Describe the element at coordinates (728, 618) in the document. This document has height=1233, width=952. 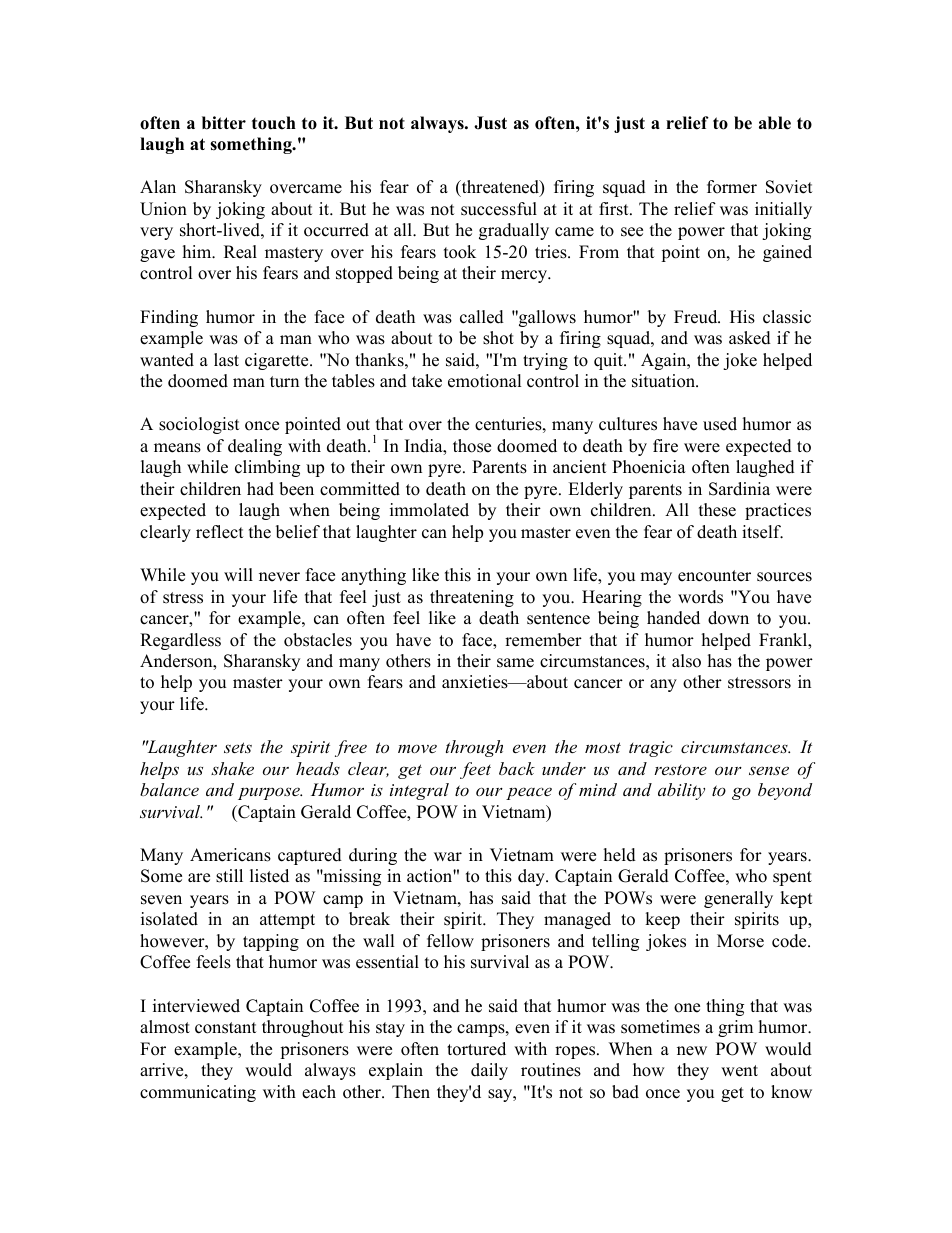
I see `down` at that location.
